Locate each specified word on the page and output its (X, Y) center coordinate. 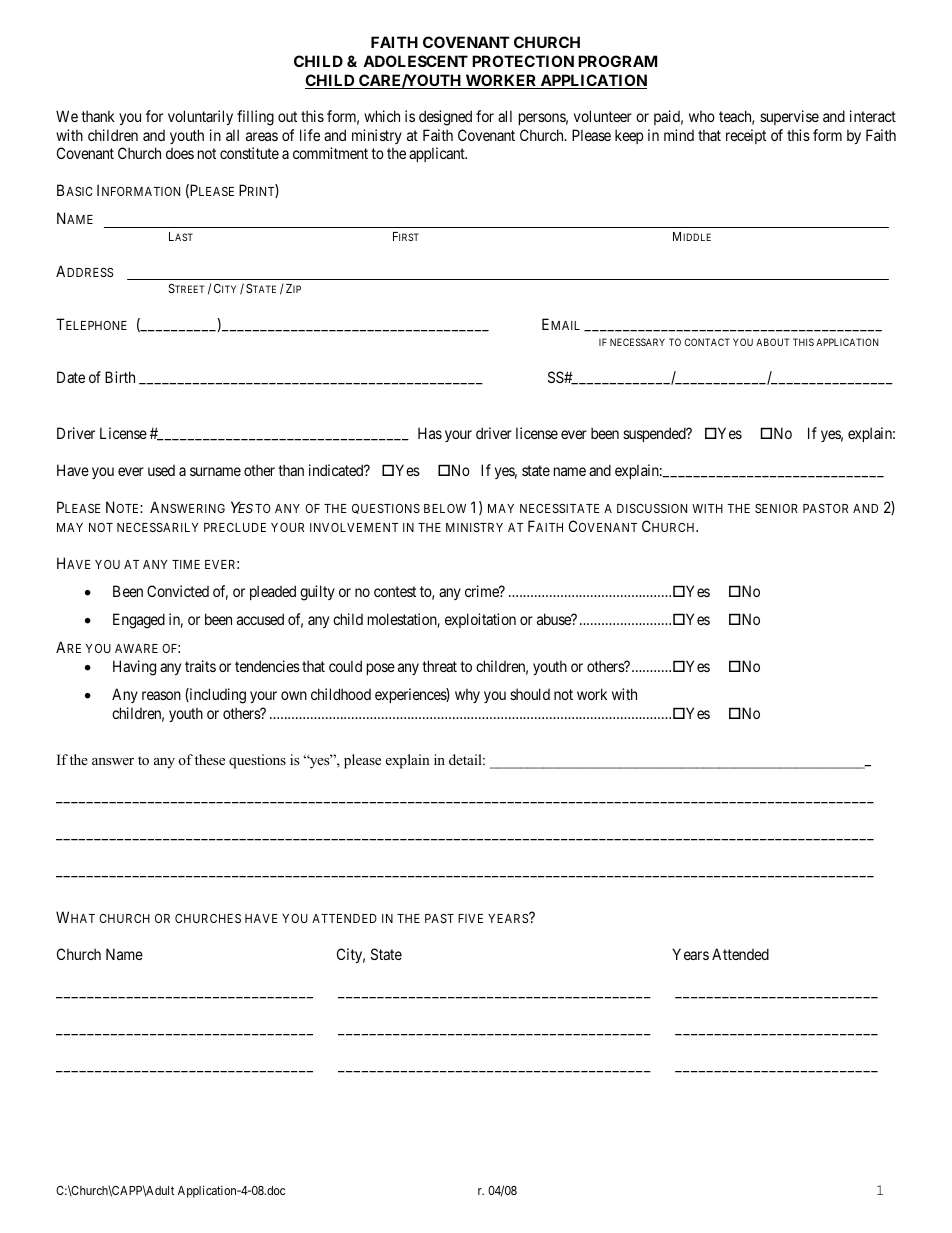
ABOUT (772, 342)
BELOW (445, 508)
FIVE (470, 918)
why (467, 695)
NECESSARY (637, 342)
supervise (789, 117)
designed (445, 118)
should (530, 694)
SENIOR (776, 508)
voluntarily (200, 117)
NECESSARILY (157, 527)
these (210, 759)
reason (161, 695)
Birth (120, 377)
